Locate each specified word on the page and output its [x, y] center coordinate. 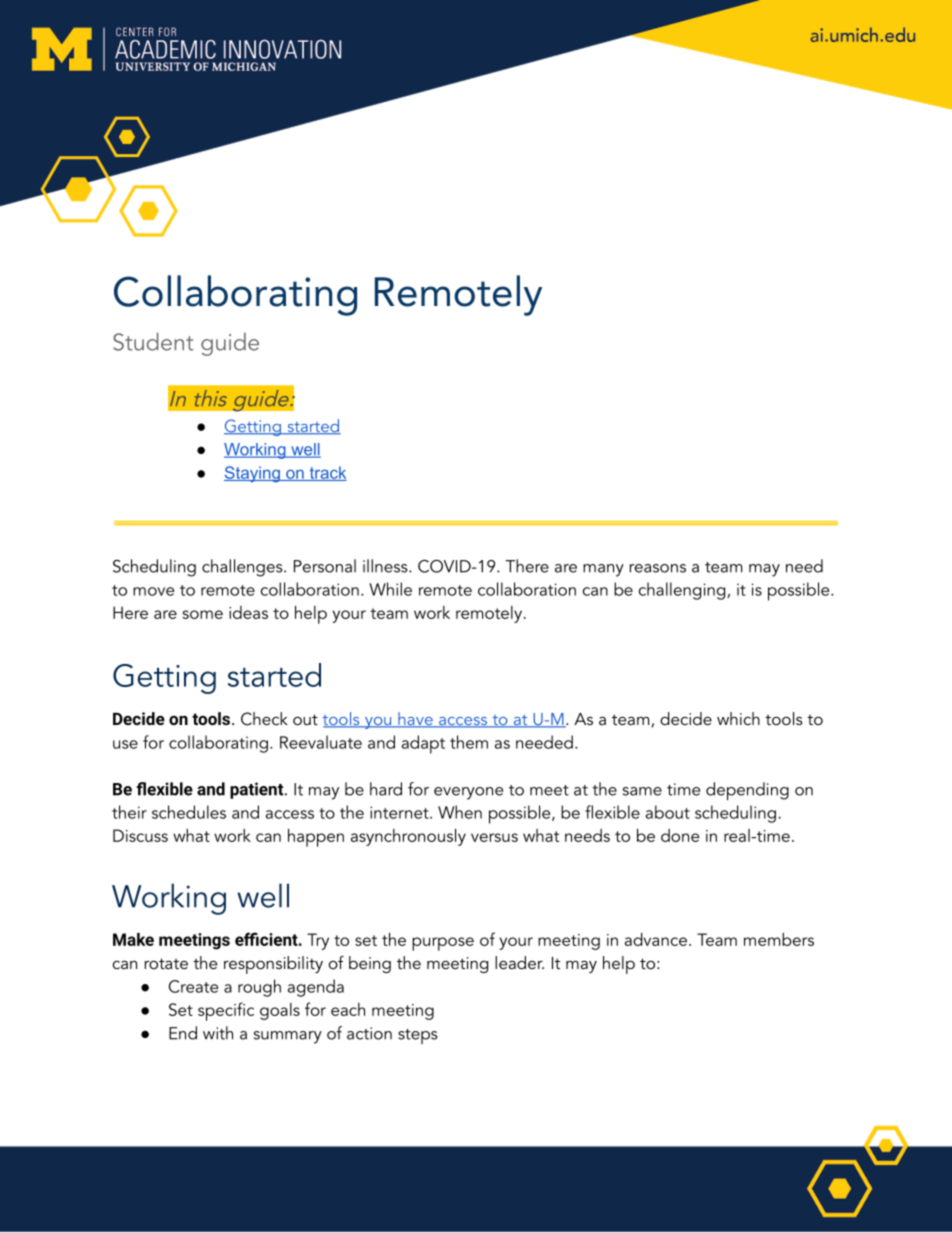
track [327, 473]
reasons [658, 568]
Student [153, 341]
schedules [189, 812]
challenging [683, 591]
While [390, 589]
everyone [468, 793]
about [668, 812]
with [218, 1033]
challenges [243, 568]
